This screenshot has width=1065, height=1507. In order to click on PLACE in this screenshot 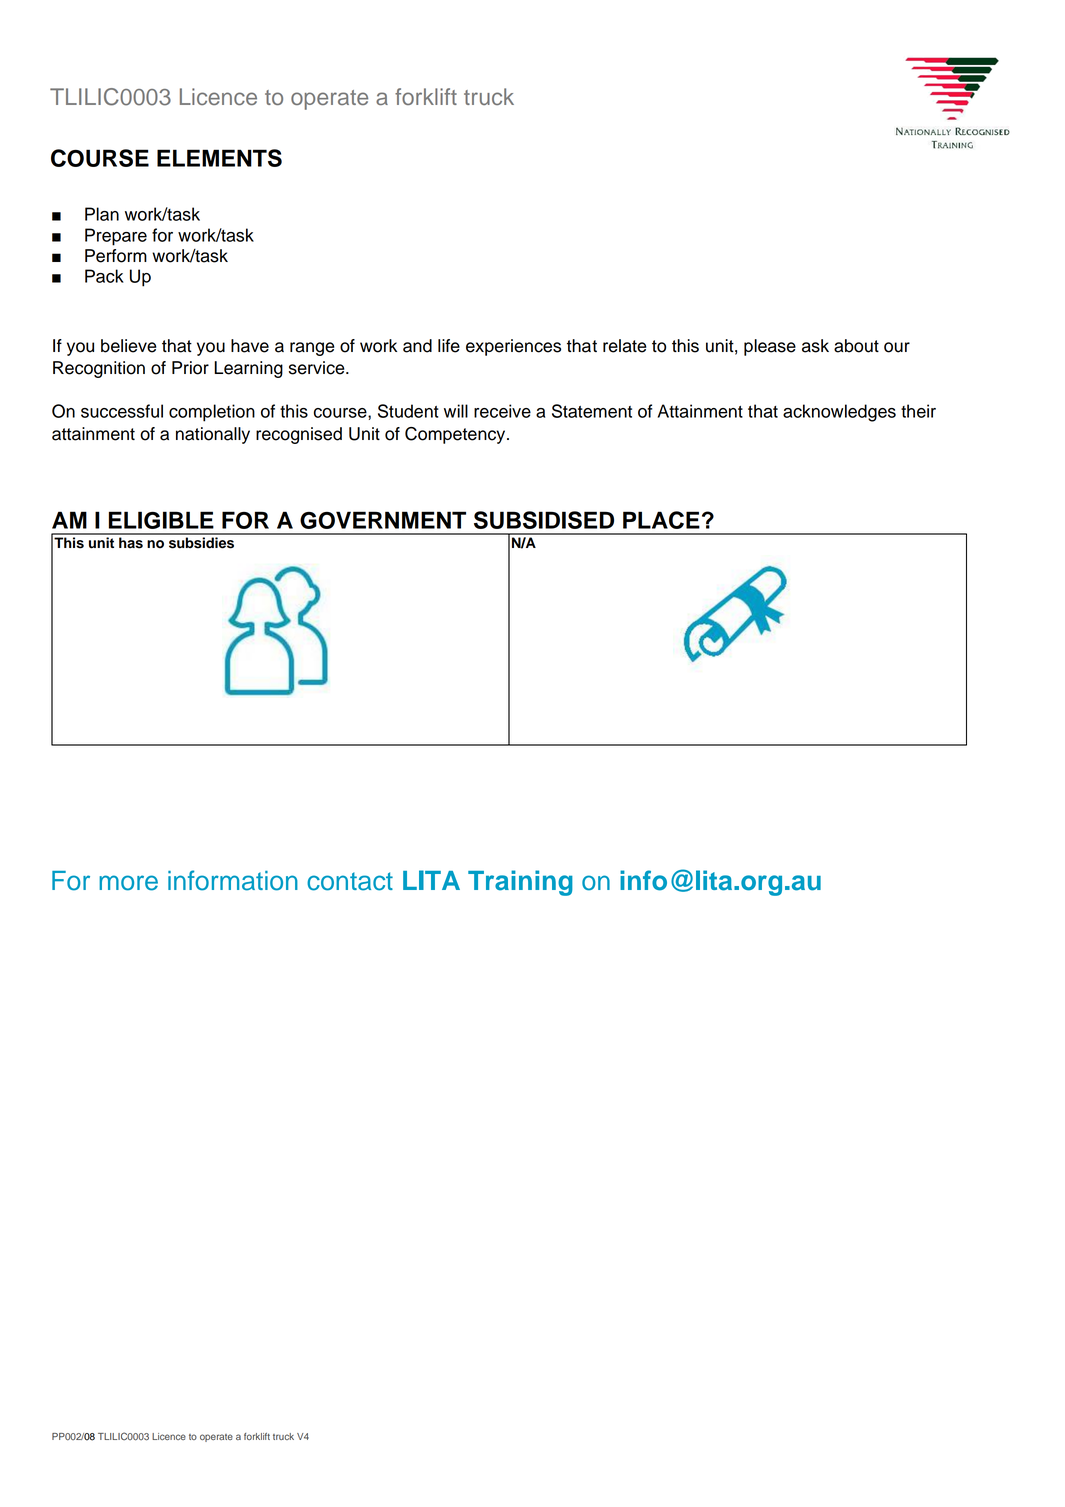, I will do `click(661, 520)`.
